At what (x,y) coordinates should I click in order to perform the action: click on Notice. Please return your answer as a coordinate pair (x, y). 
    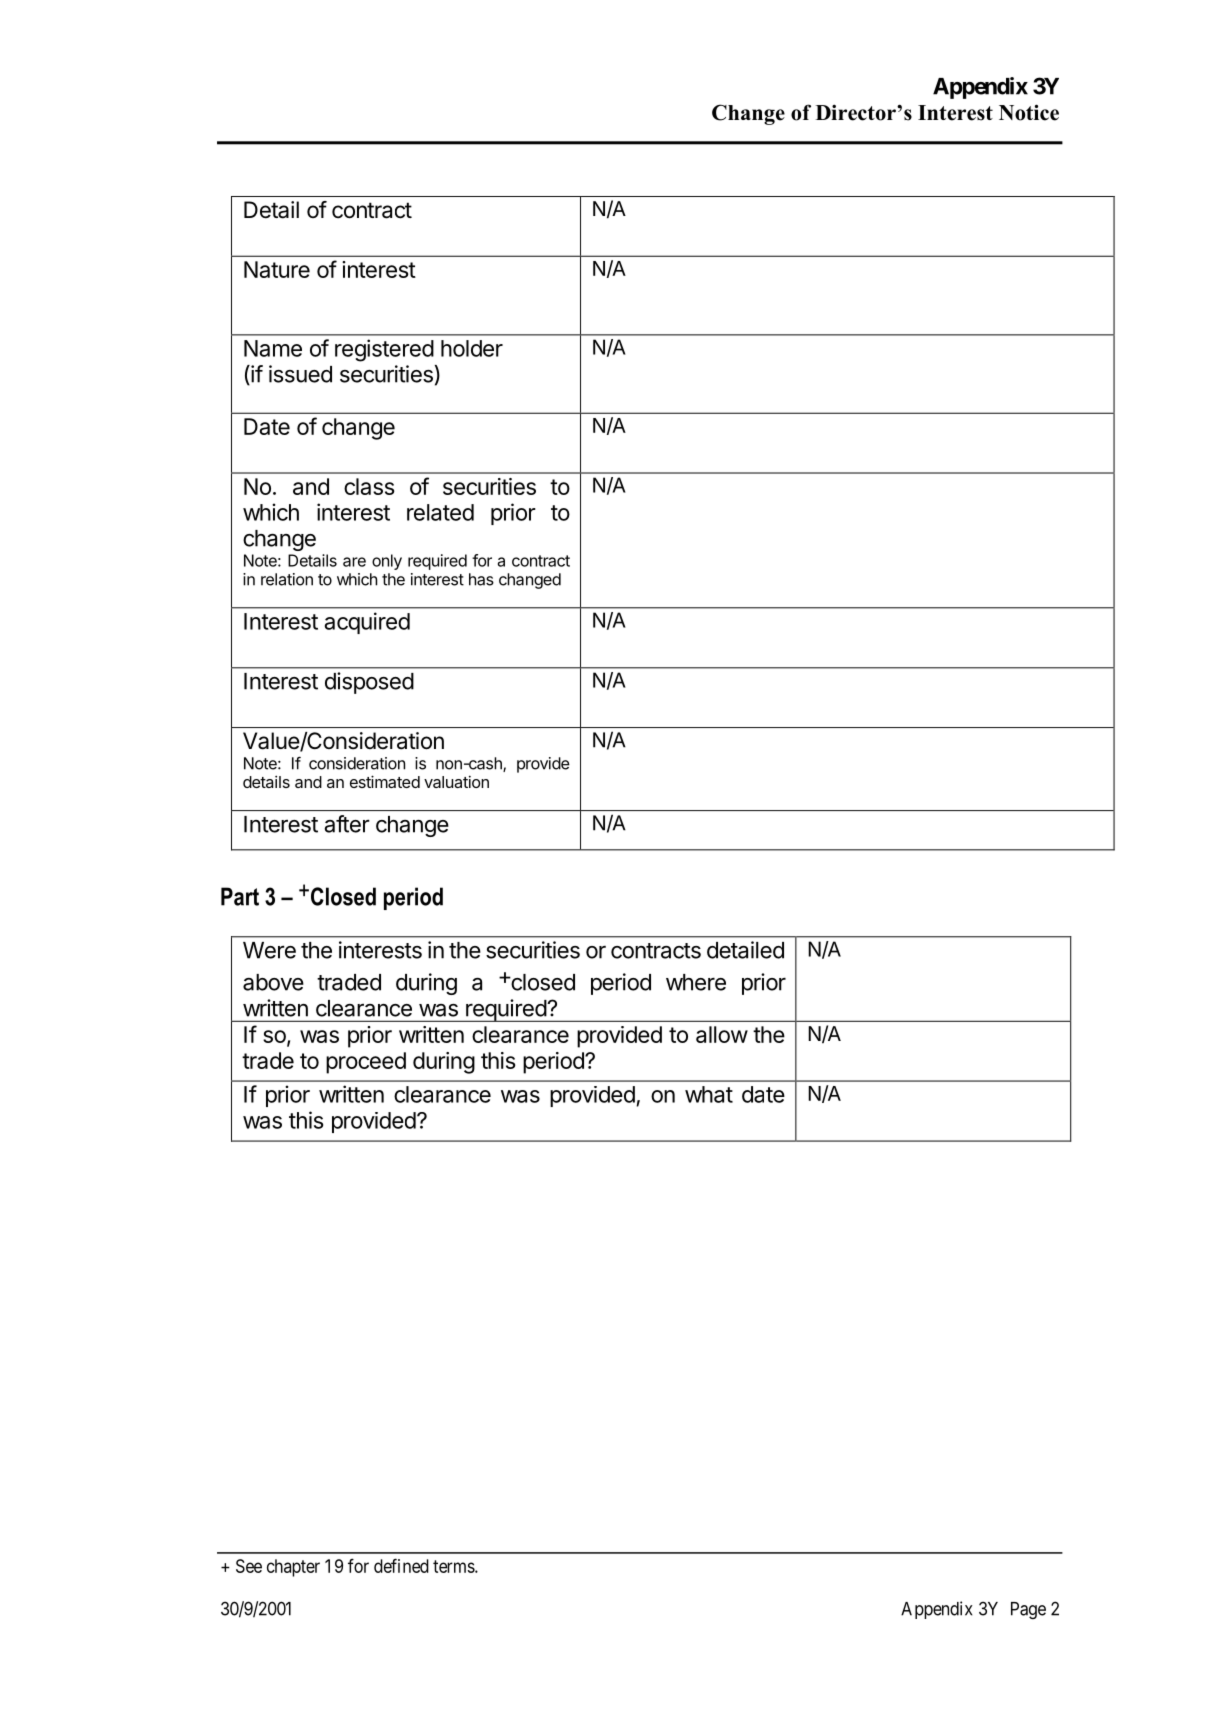
    Looking at the image, I should click on (1029, 112).
